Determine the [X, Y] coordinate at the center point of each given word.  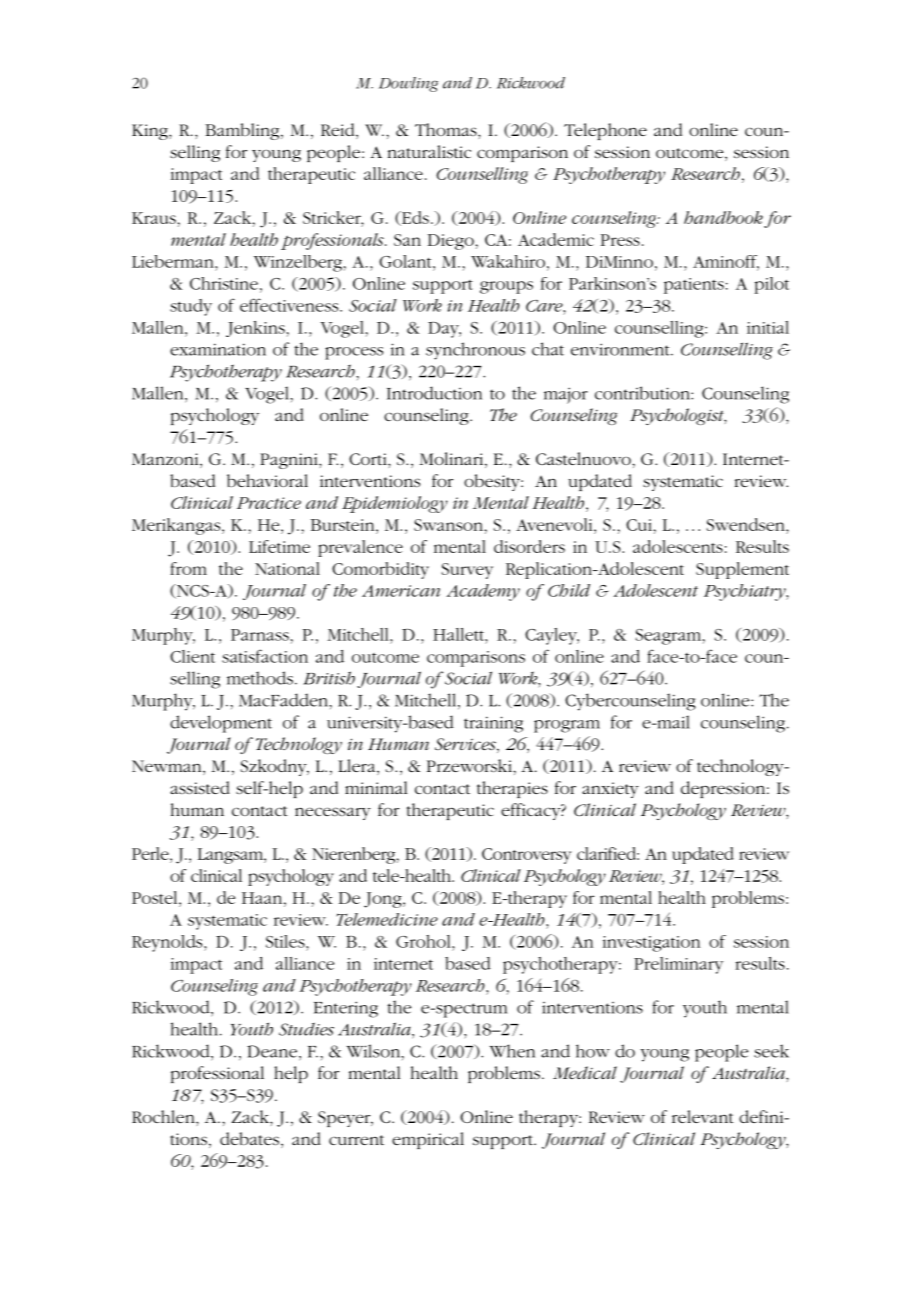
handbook [723, 217]
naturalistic [429, 151]
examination [218, 349]
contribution [643, 393]
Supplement [742, 570]
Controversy [527, 856]
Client [192, 656]
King [151, 132]
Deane [272, 1051]
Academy [483, 592]
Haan [263, 898]
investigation [651, 944]
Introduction [434, 393]
